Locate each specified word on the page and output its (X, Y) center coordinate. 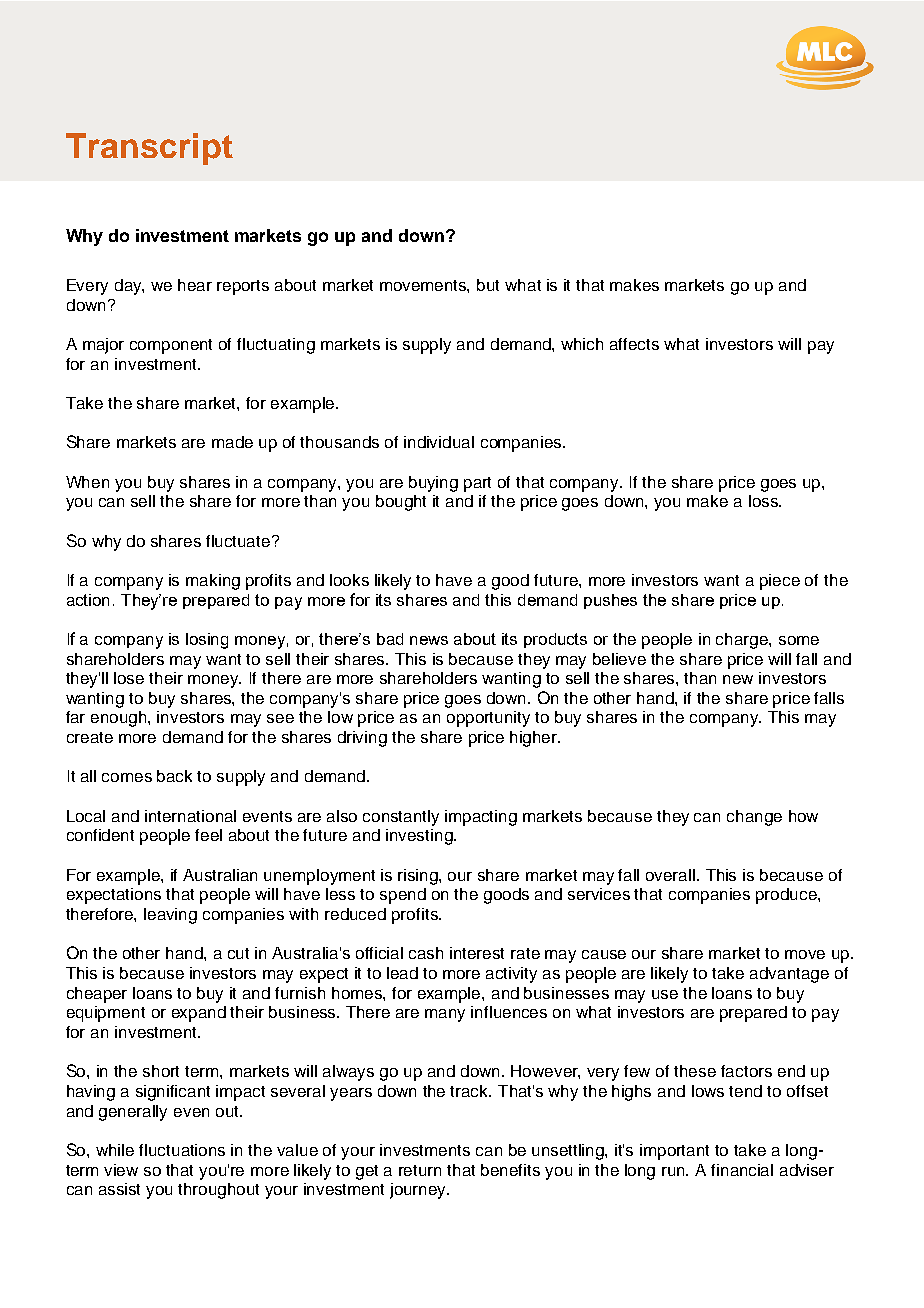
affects (634, 344)
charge (743, 641)
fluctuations (182, 1150)
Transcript (149, 149)
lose (129, 678)
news (429, 640)
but (488, 285)
